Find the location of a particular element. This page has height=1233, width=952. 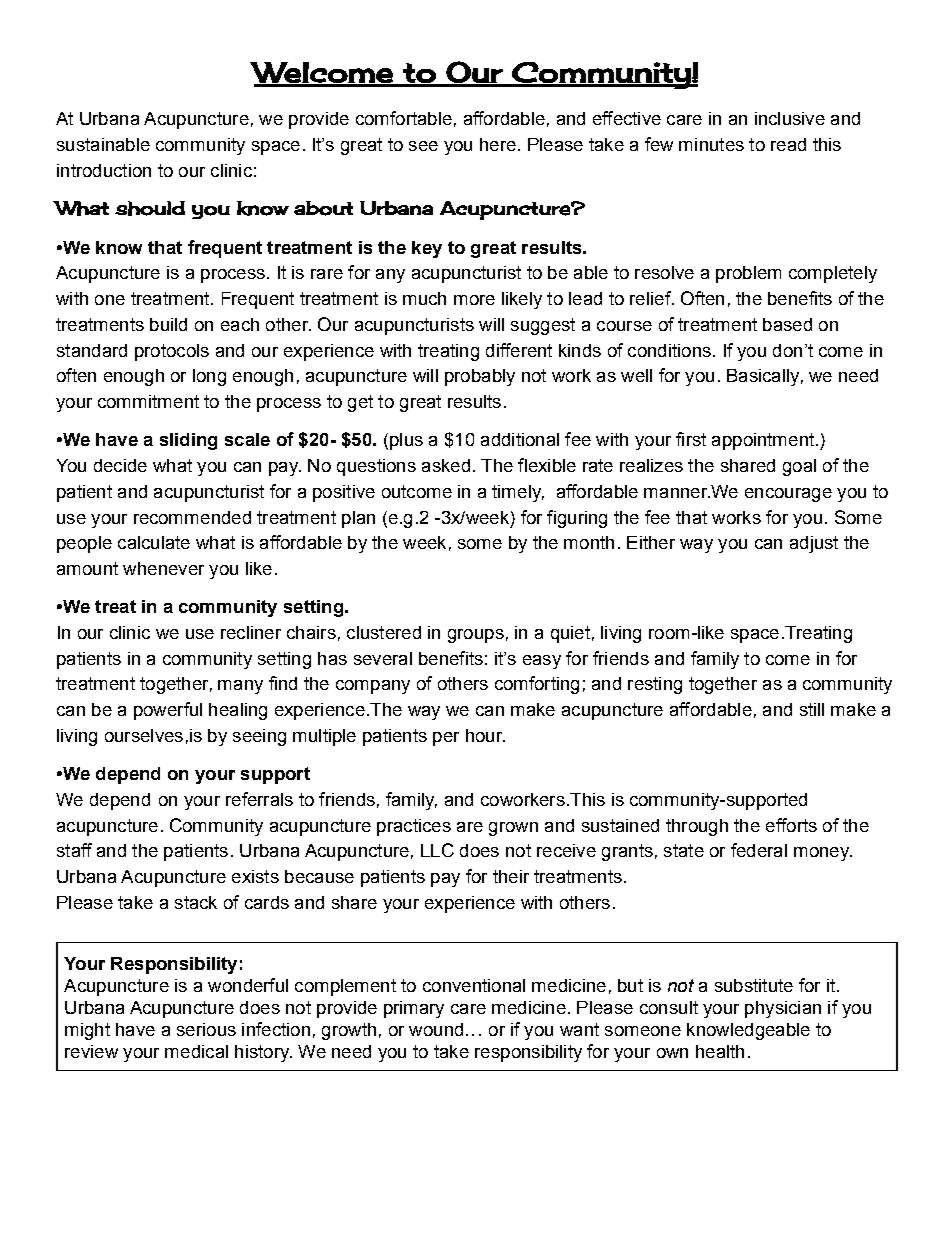

here is located at coordinates (498, 144).
